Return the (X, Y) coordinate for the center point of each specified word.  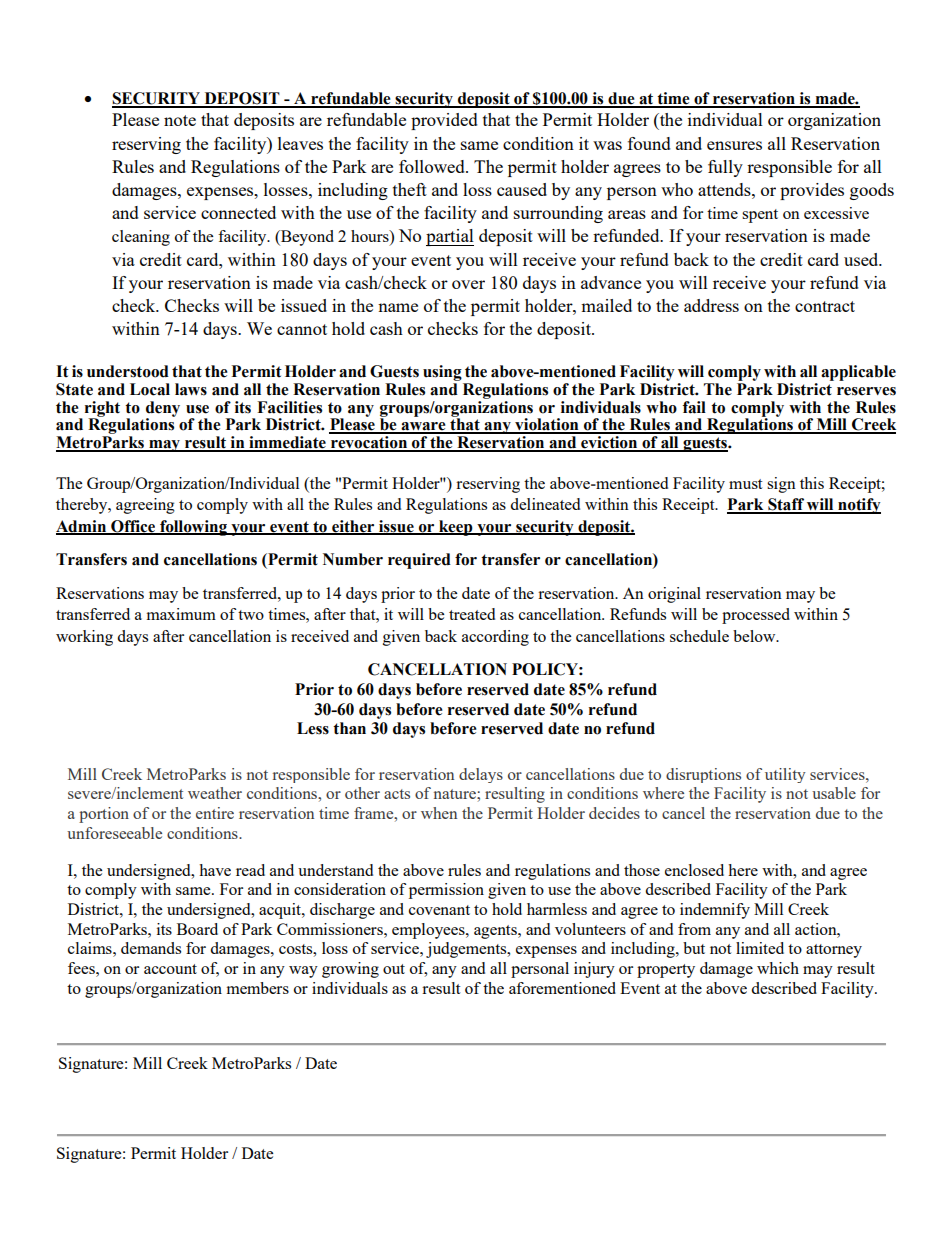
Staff (786, 505)
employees (429, 931)
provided (444, 121)
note (180, 120)
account (170, 969)
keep (456, 528)
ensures (734, 145)
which (778, 968)
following (194, 528)
